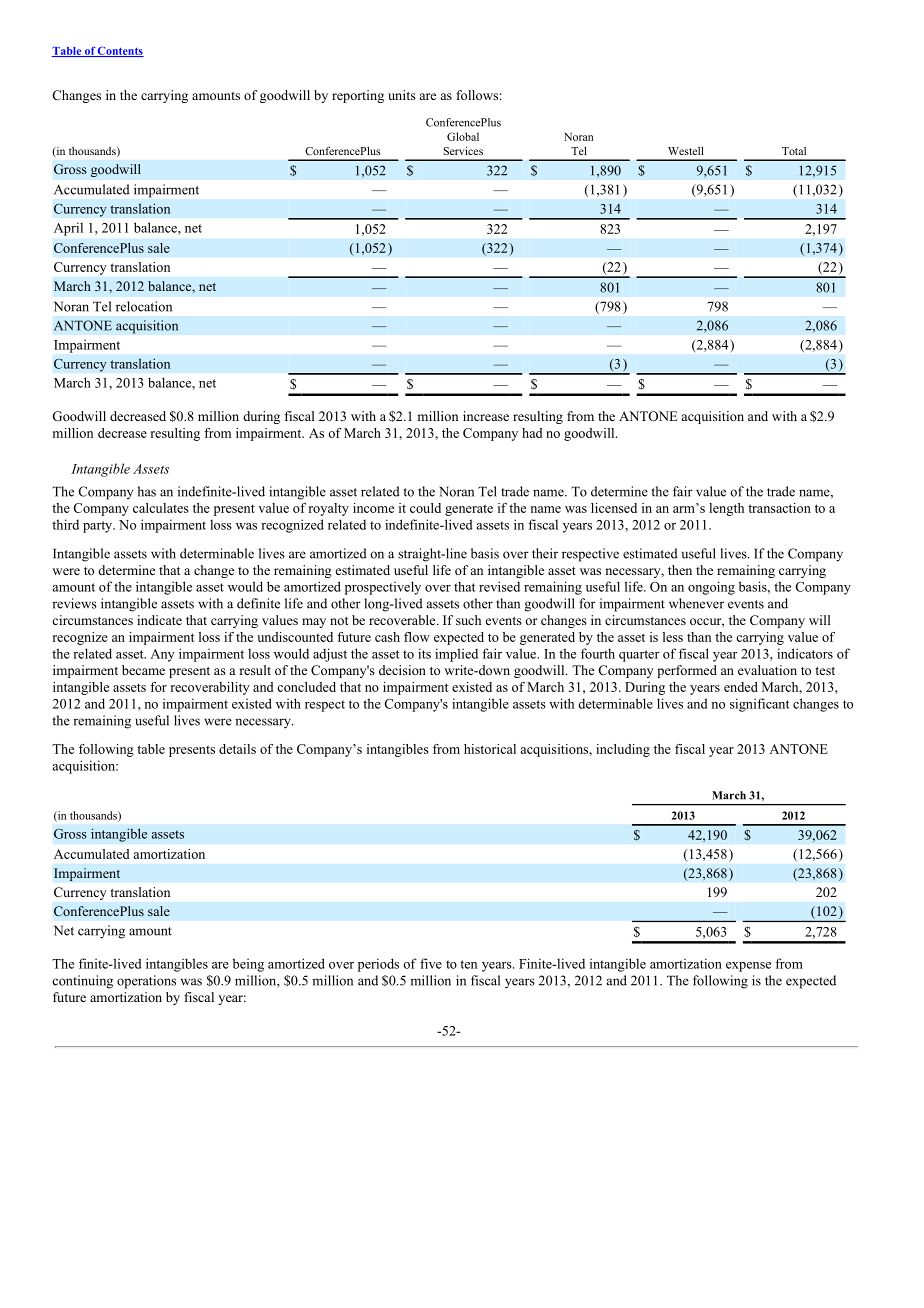  What do you see at coordinates (425, 508) in the screenshot?
I see `could` at bounding box center [425, 508].
